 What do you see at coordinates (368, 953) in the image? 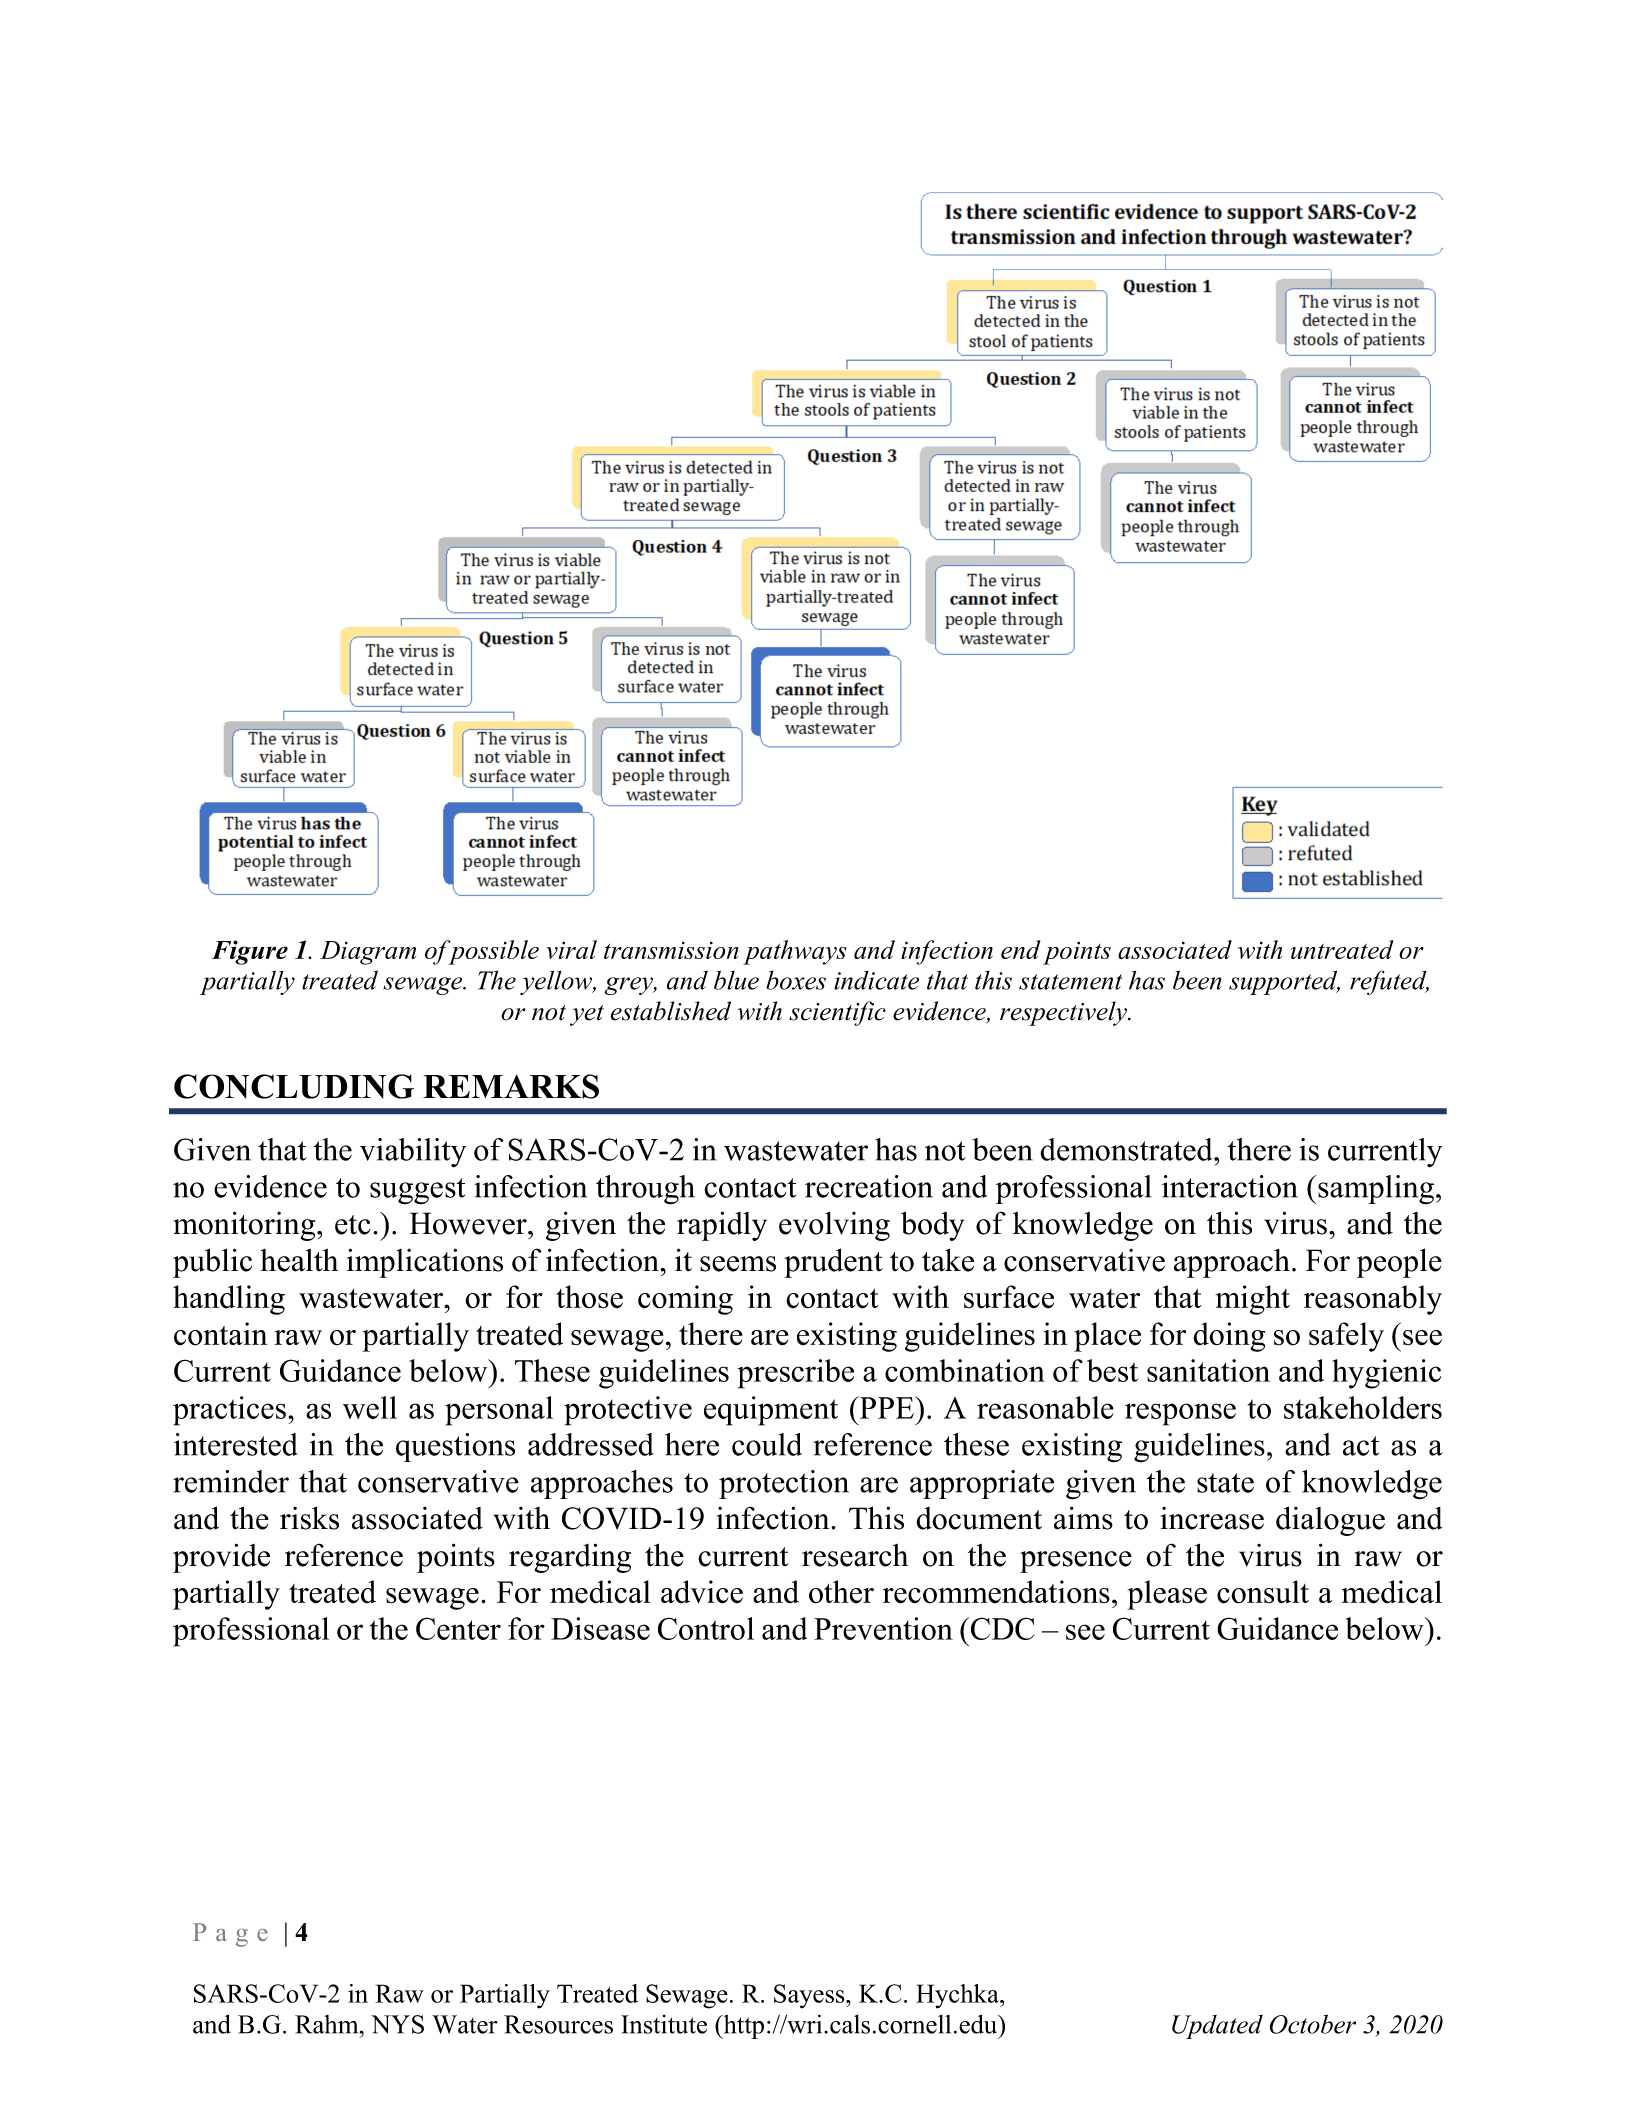
I see `Diagram` at bounding box center [368, 953].
